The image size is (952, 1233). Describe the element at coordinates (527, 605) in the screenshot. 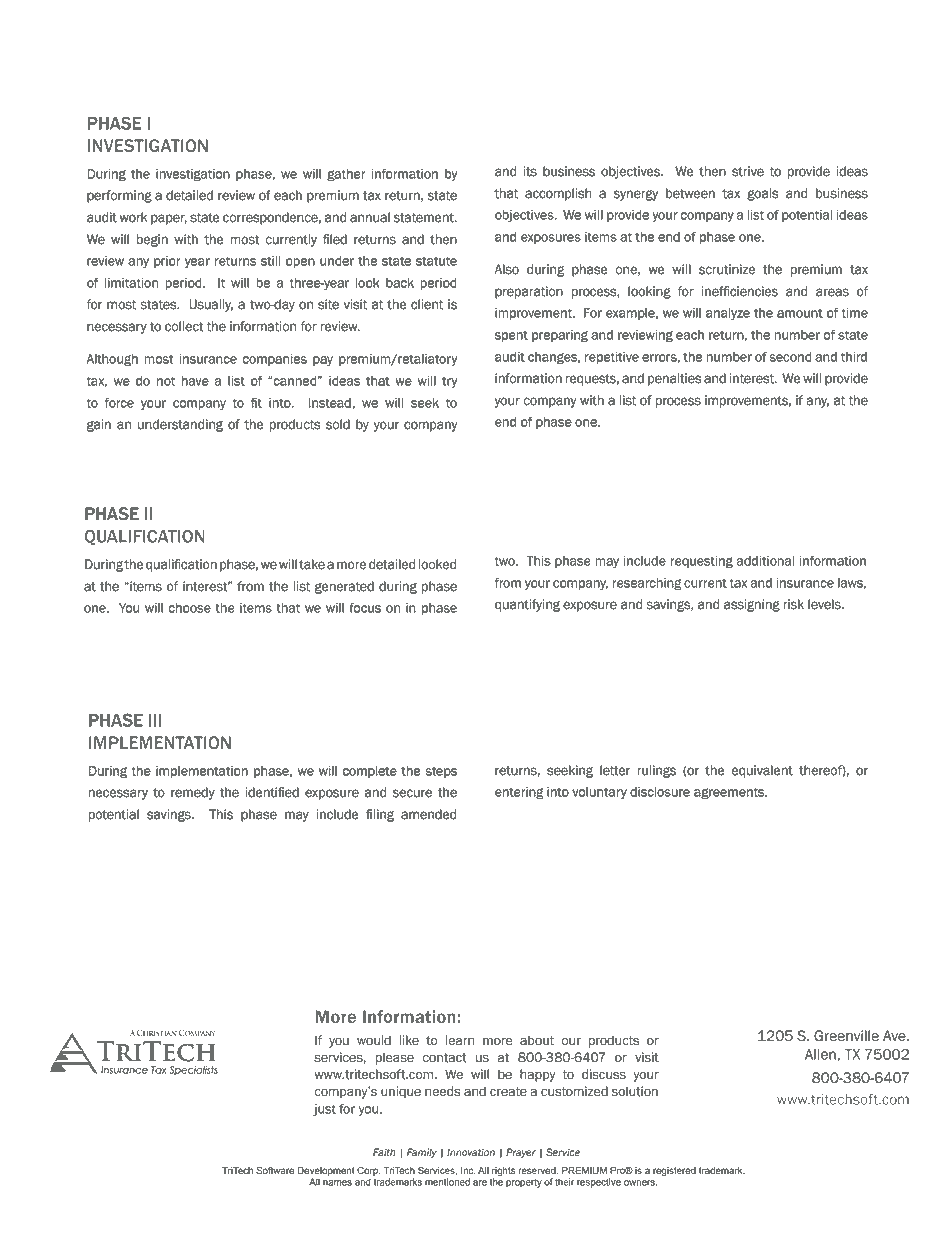

I see `quantifying` at that location.
